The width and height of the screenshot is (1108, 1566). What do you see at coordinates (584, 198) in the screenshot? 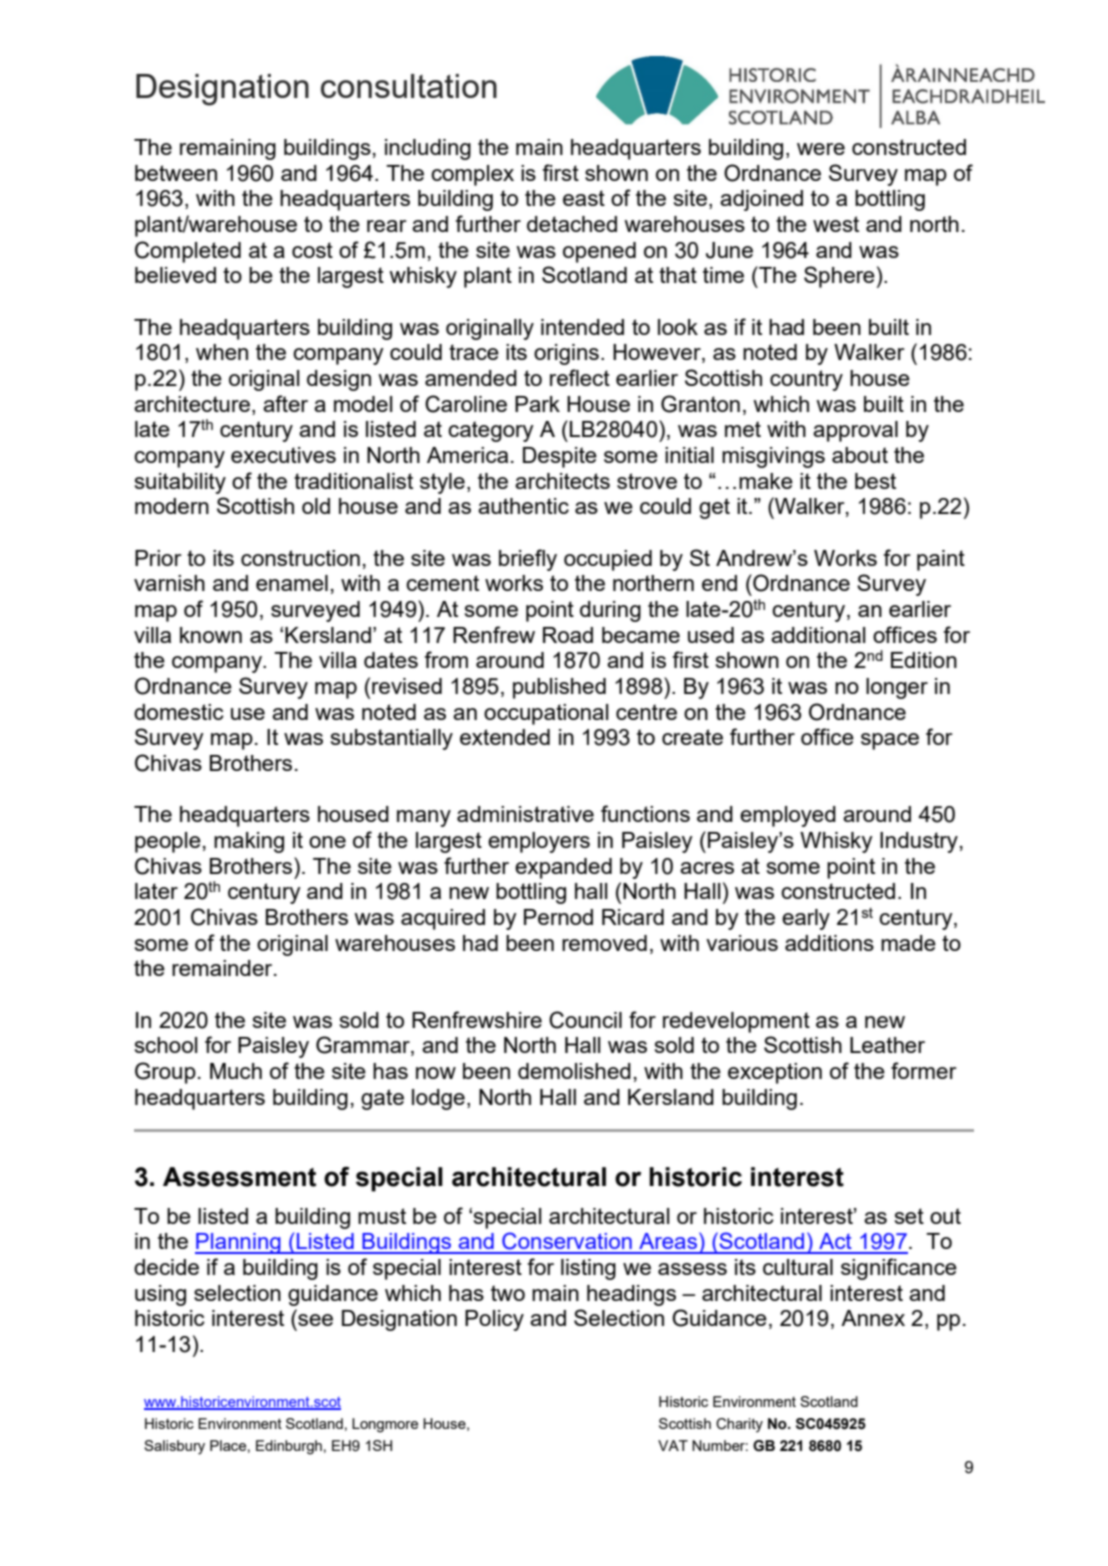
I see `east` at bounding box center [584, 198].
